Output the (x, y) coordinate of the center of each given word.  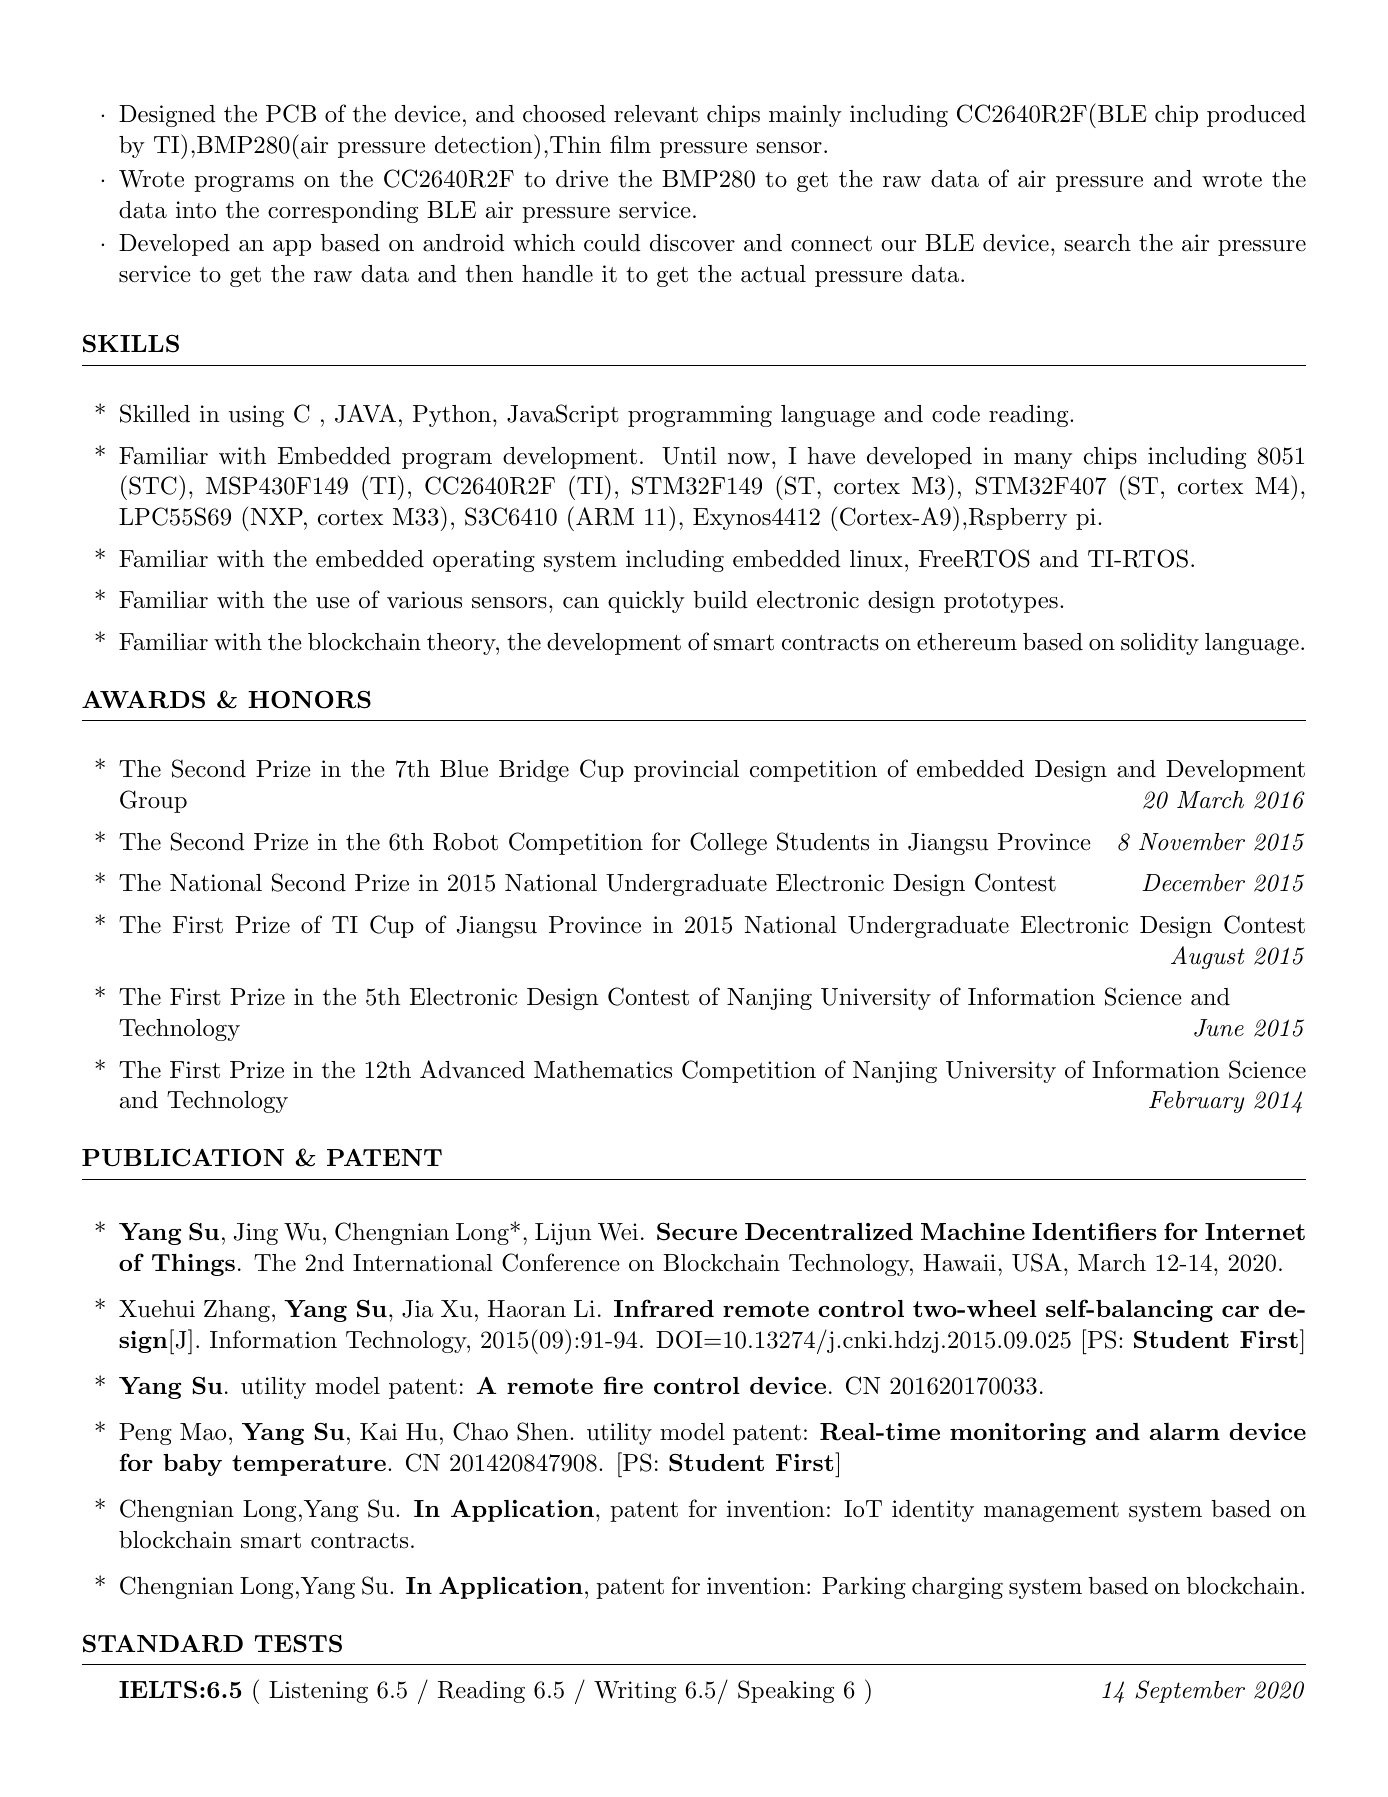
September (1190, 1691)
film (630, 144)
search (1098, 243)
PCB (291, 113)
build (720, 600)
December (1193, 883)
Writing (635, 1692)
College (728, 843)
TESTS (298, 1643)
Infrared (664, 1308)
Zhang (237, 1311)
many (1043, 461)
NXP (278, 516)
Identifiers (1094, 1231)
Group (153, 801)
